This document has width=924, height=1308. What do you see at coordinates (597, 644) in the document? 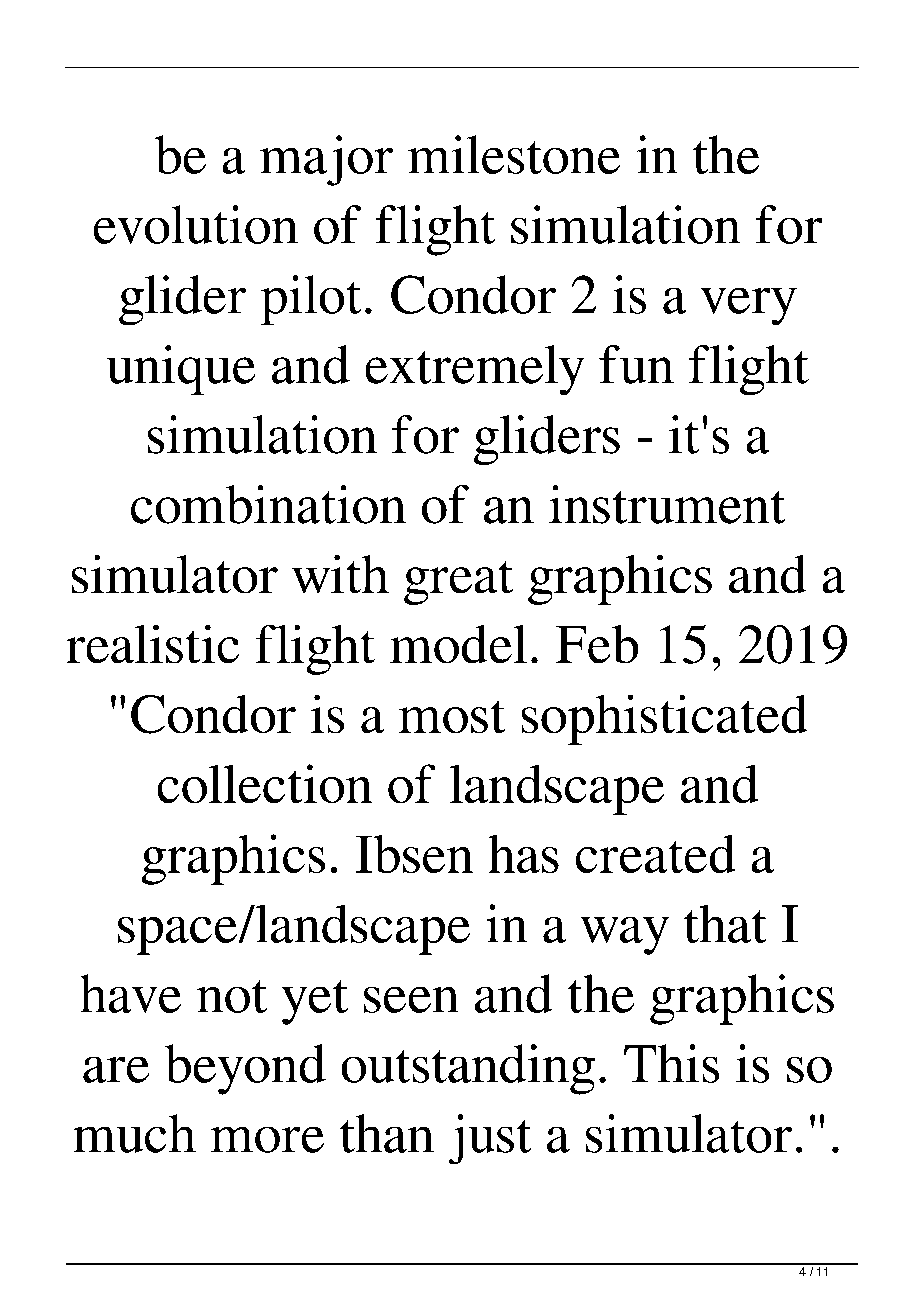
I see `Feb` at bounding box center [597, 644].
